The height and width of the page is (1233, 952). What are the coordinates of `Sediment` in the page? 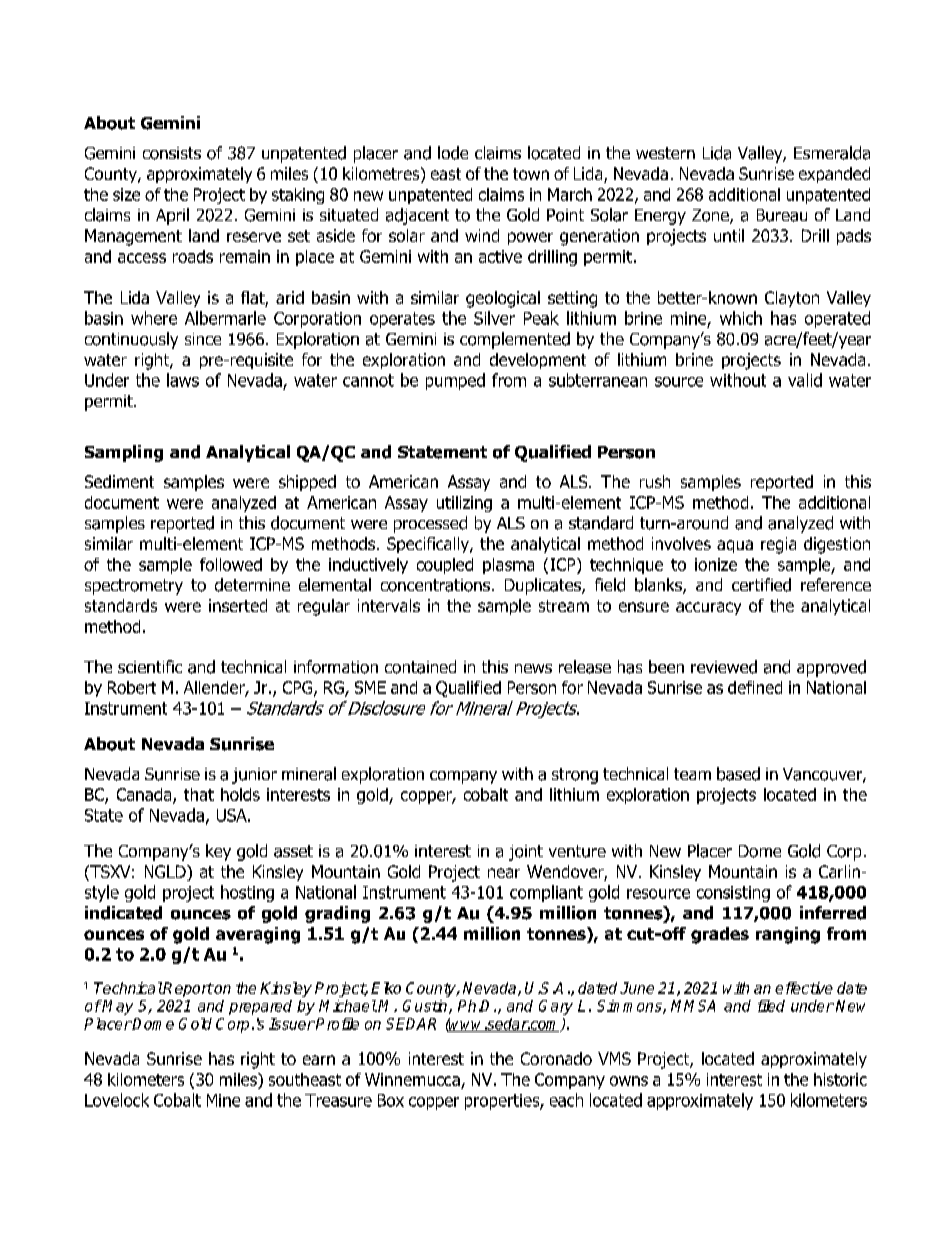 It's located at (119, 481).
